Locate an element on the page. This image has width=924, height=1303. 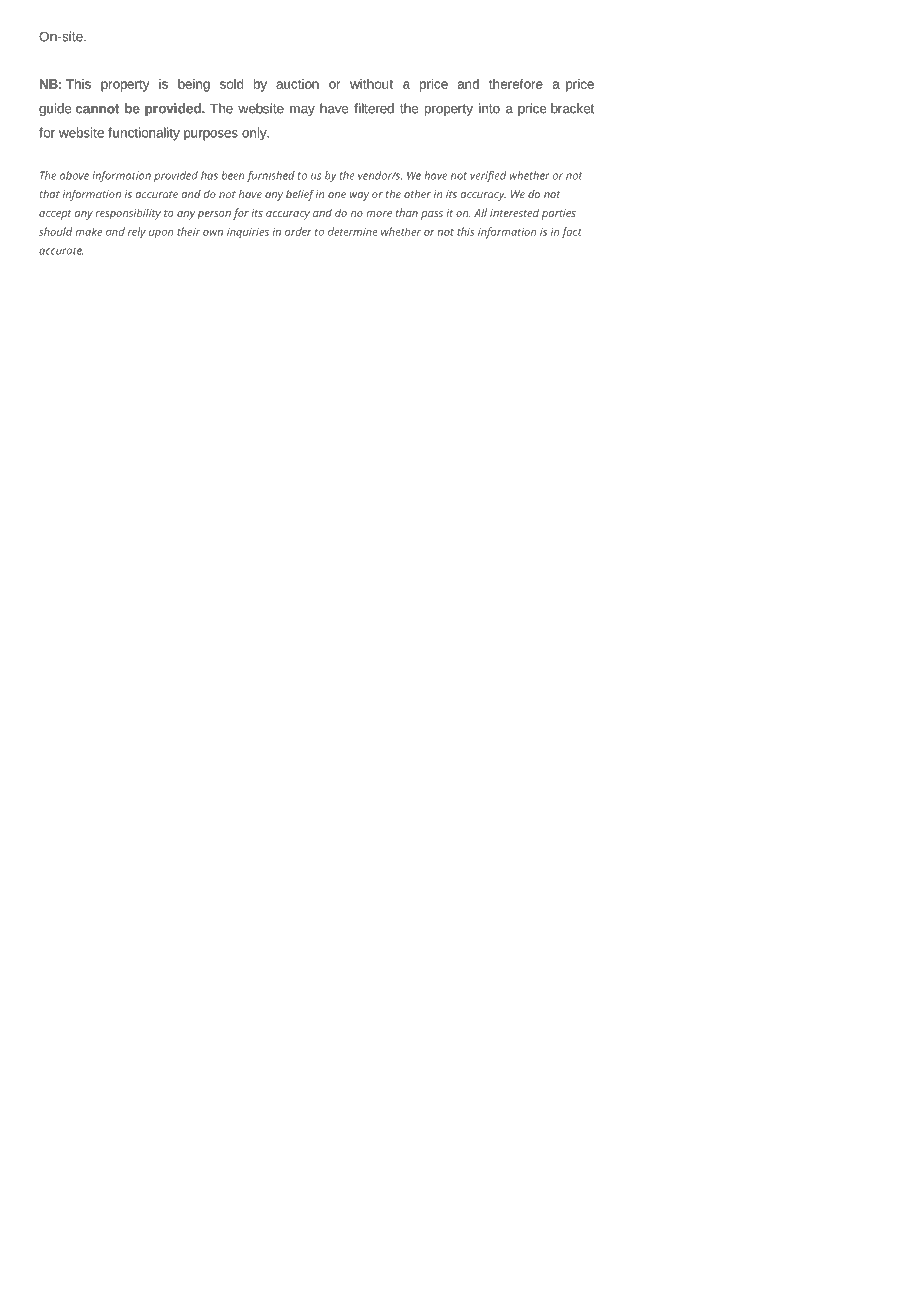
auction is located at coordinates (297, 84).
